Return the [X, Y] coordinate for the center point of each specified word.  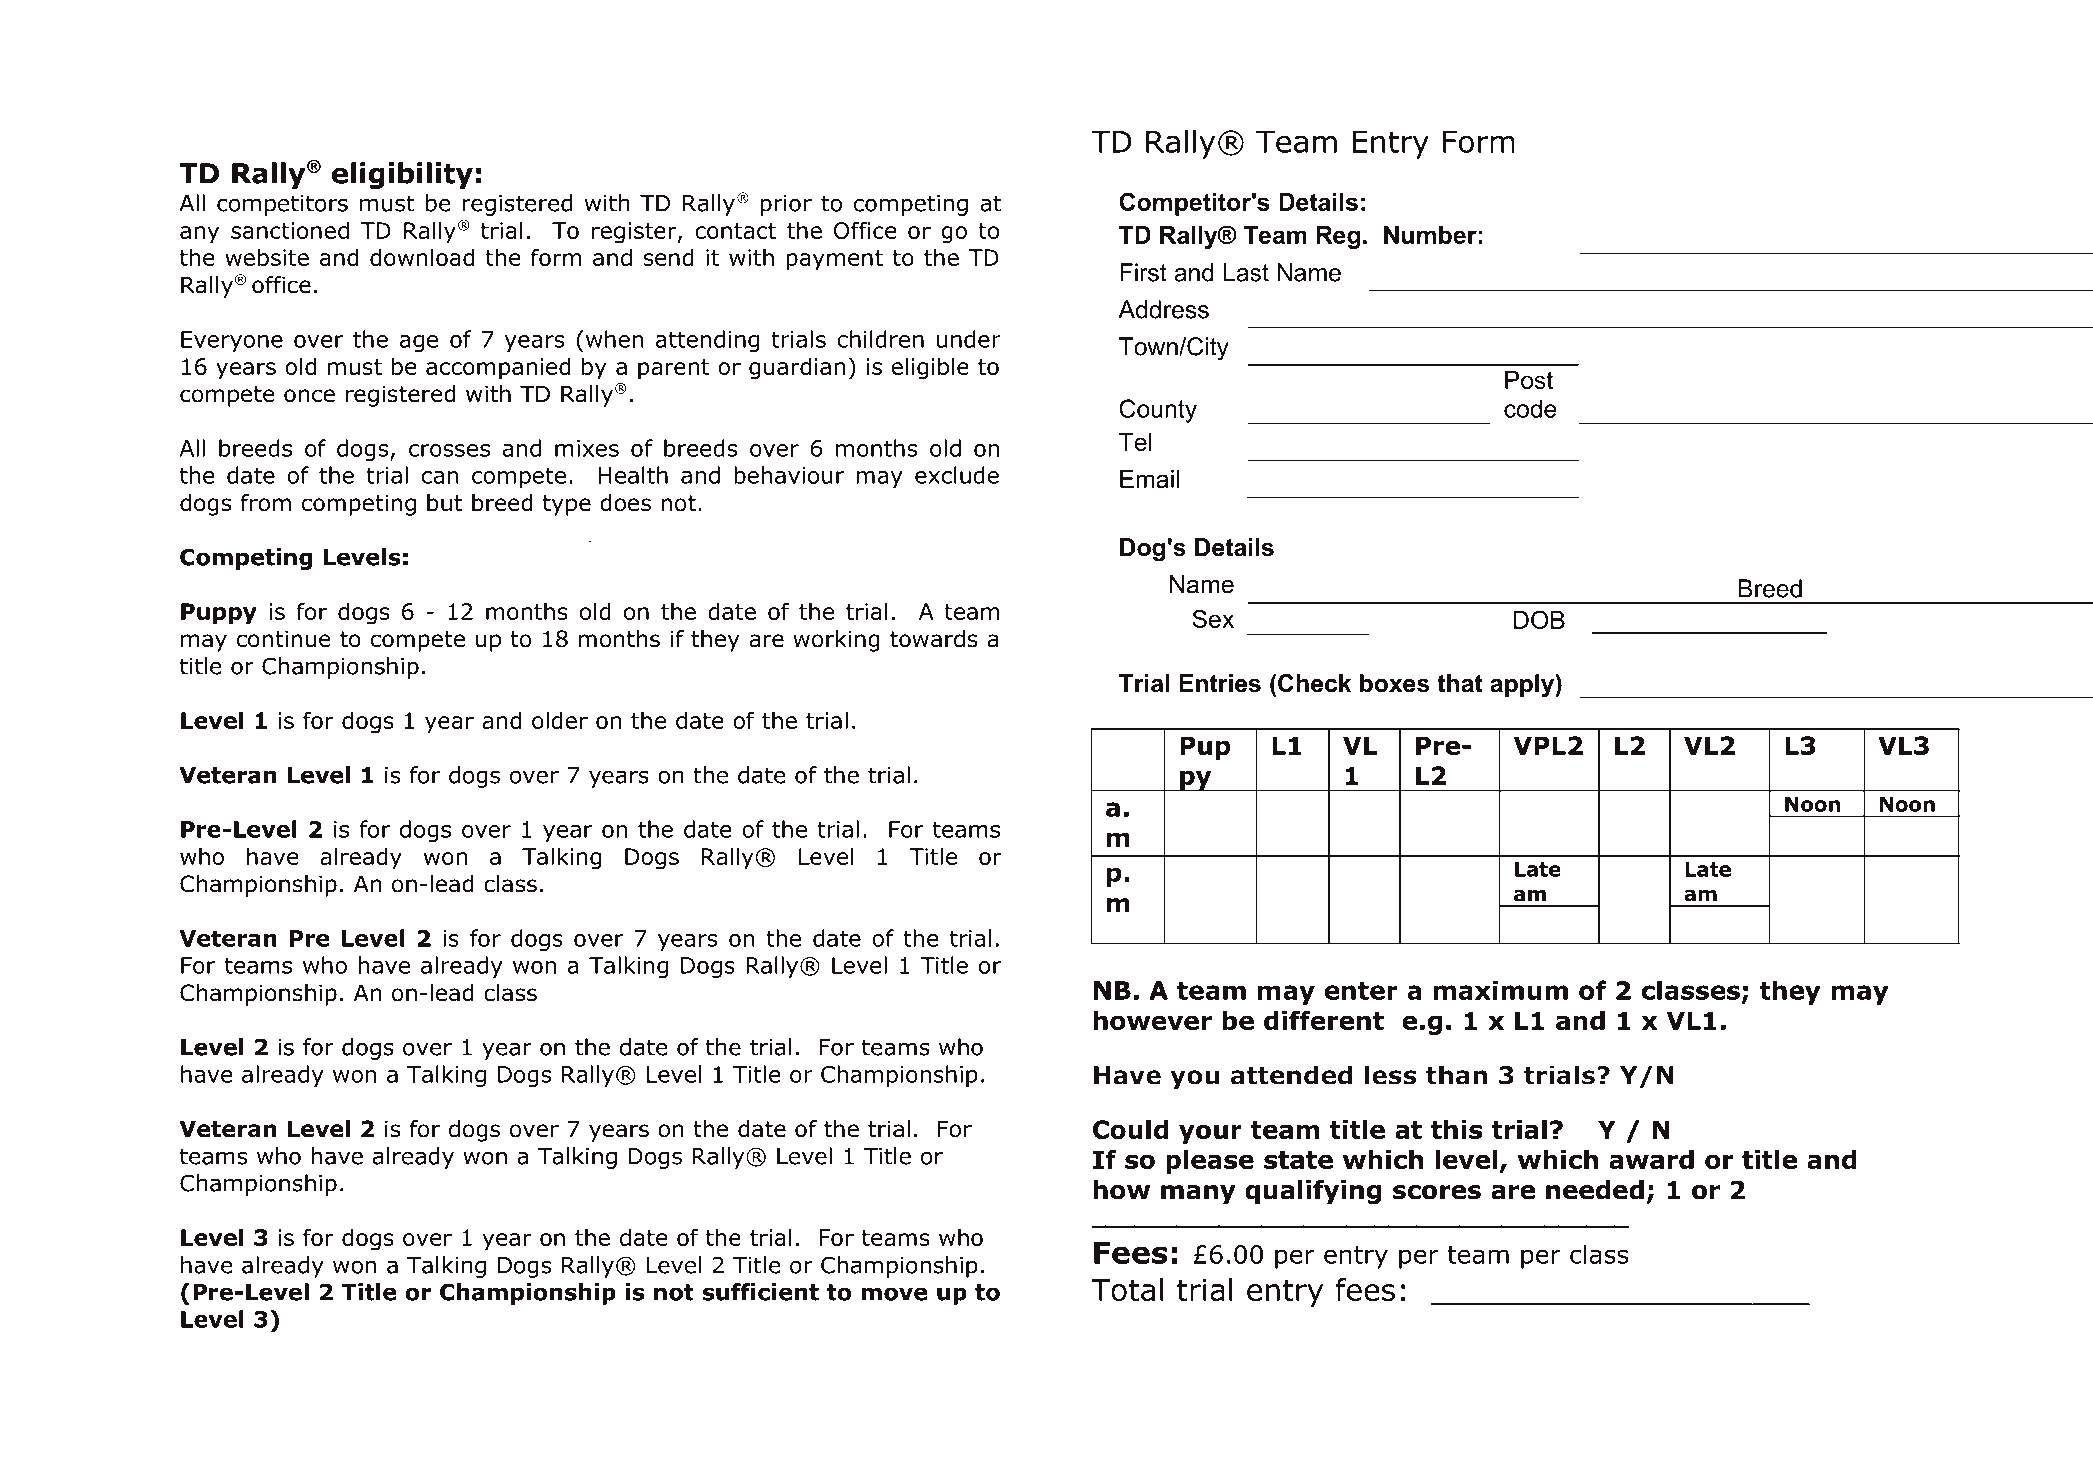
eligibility [402, 175]
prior [786, 205]
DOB [1539, 619]
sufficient [760, 1292]
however [1153, 1020]
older [560, 720]
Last [1246, 272]
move [894, 1294]
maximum [1501, 990]
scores [1437, 1192]
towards [934, 639]
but [444, 503]
